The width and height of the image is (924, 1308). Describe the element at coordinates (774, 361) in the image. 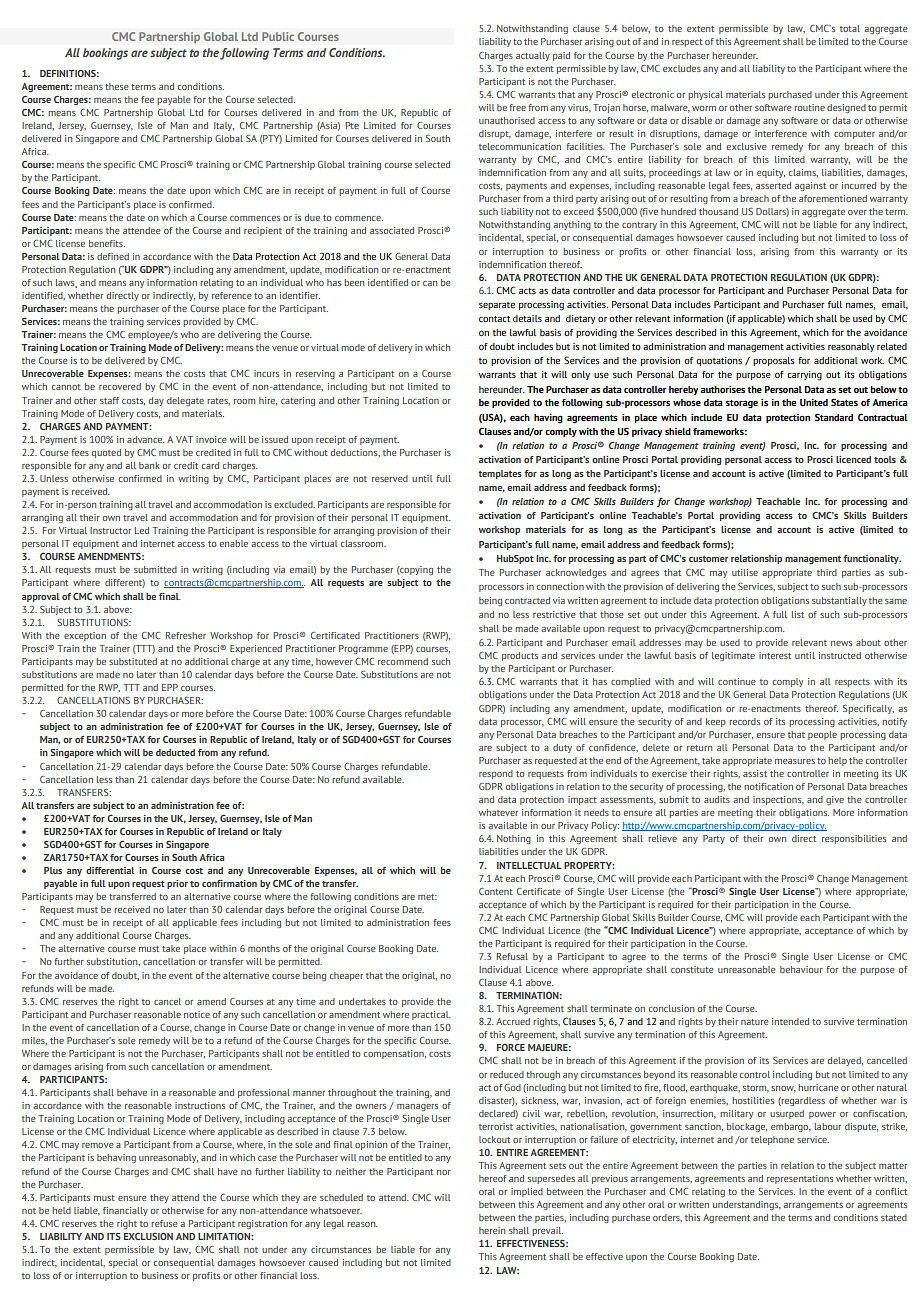

I see `proposals` at that location.
